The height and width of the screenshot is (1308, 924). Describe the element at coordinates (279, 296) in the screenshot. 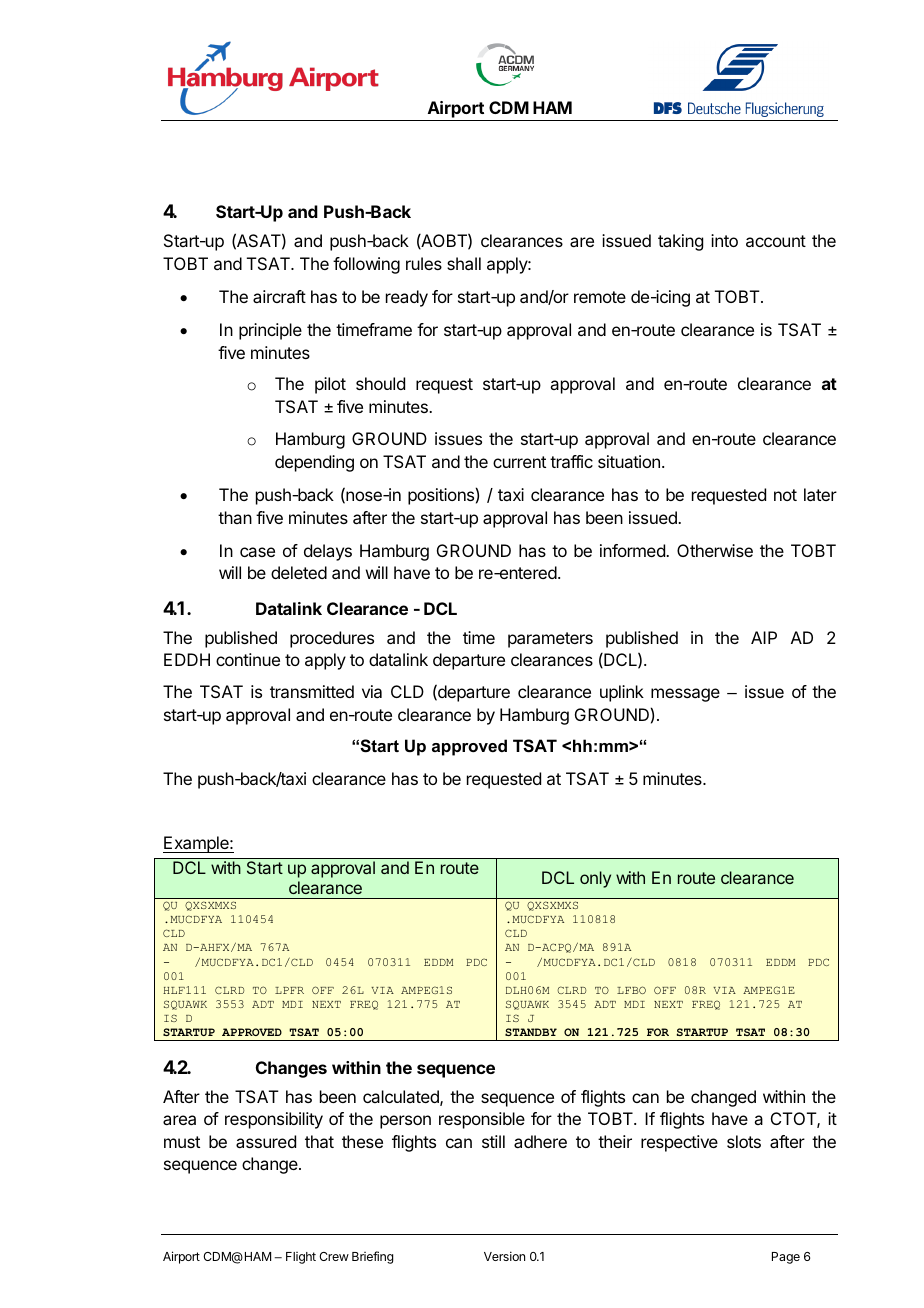

I see `aircraft` at that location.
